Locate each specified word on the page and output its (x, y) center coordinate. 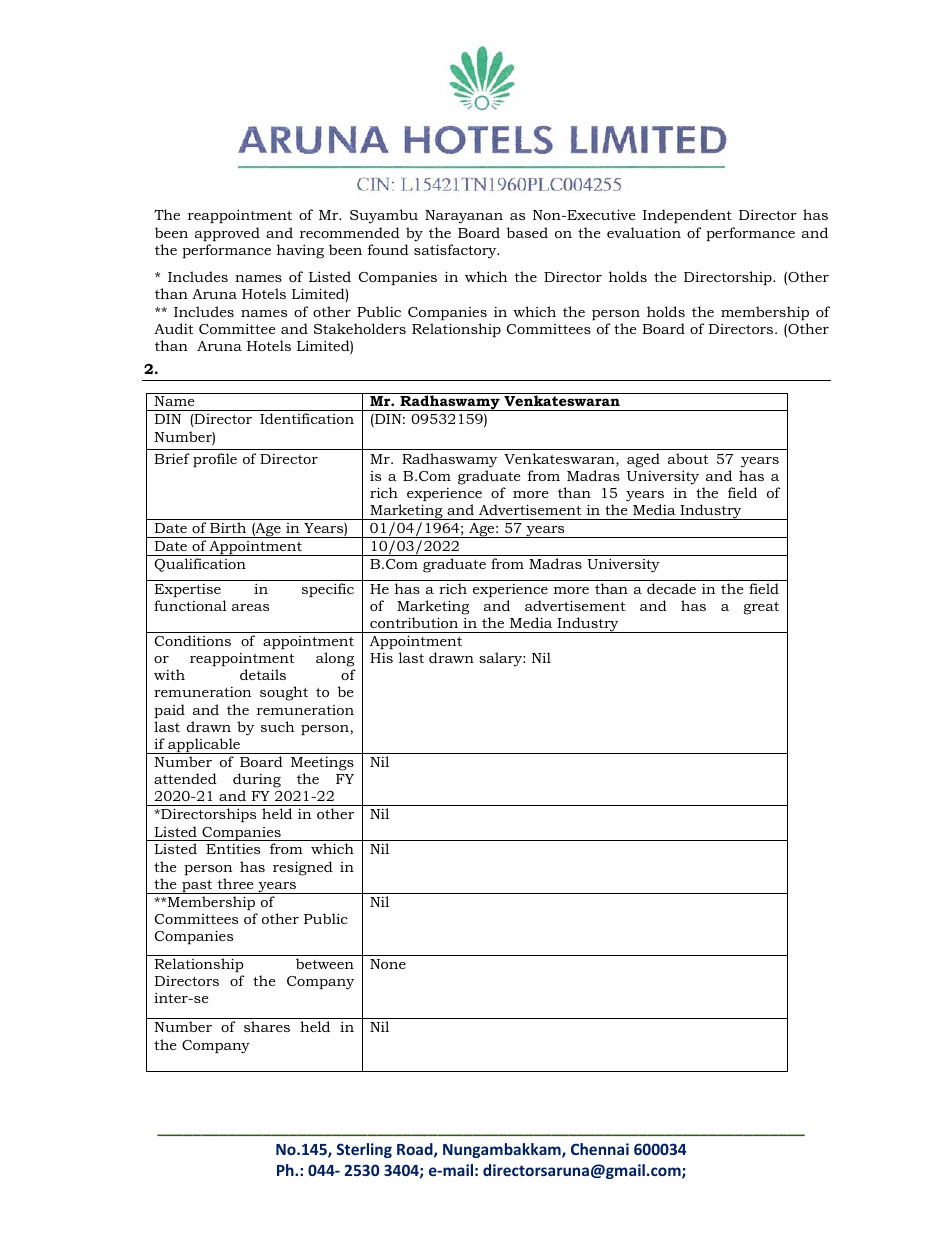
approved (227, 234)
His (381, 658)
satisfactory (456, 251)
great (761, 608)
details (263, 674)
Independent (687, 216)
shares (267, 1026)
